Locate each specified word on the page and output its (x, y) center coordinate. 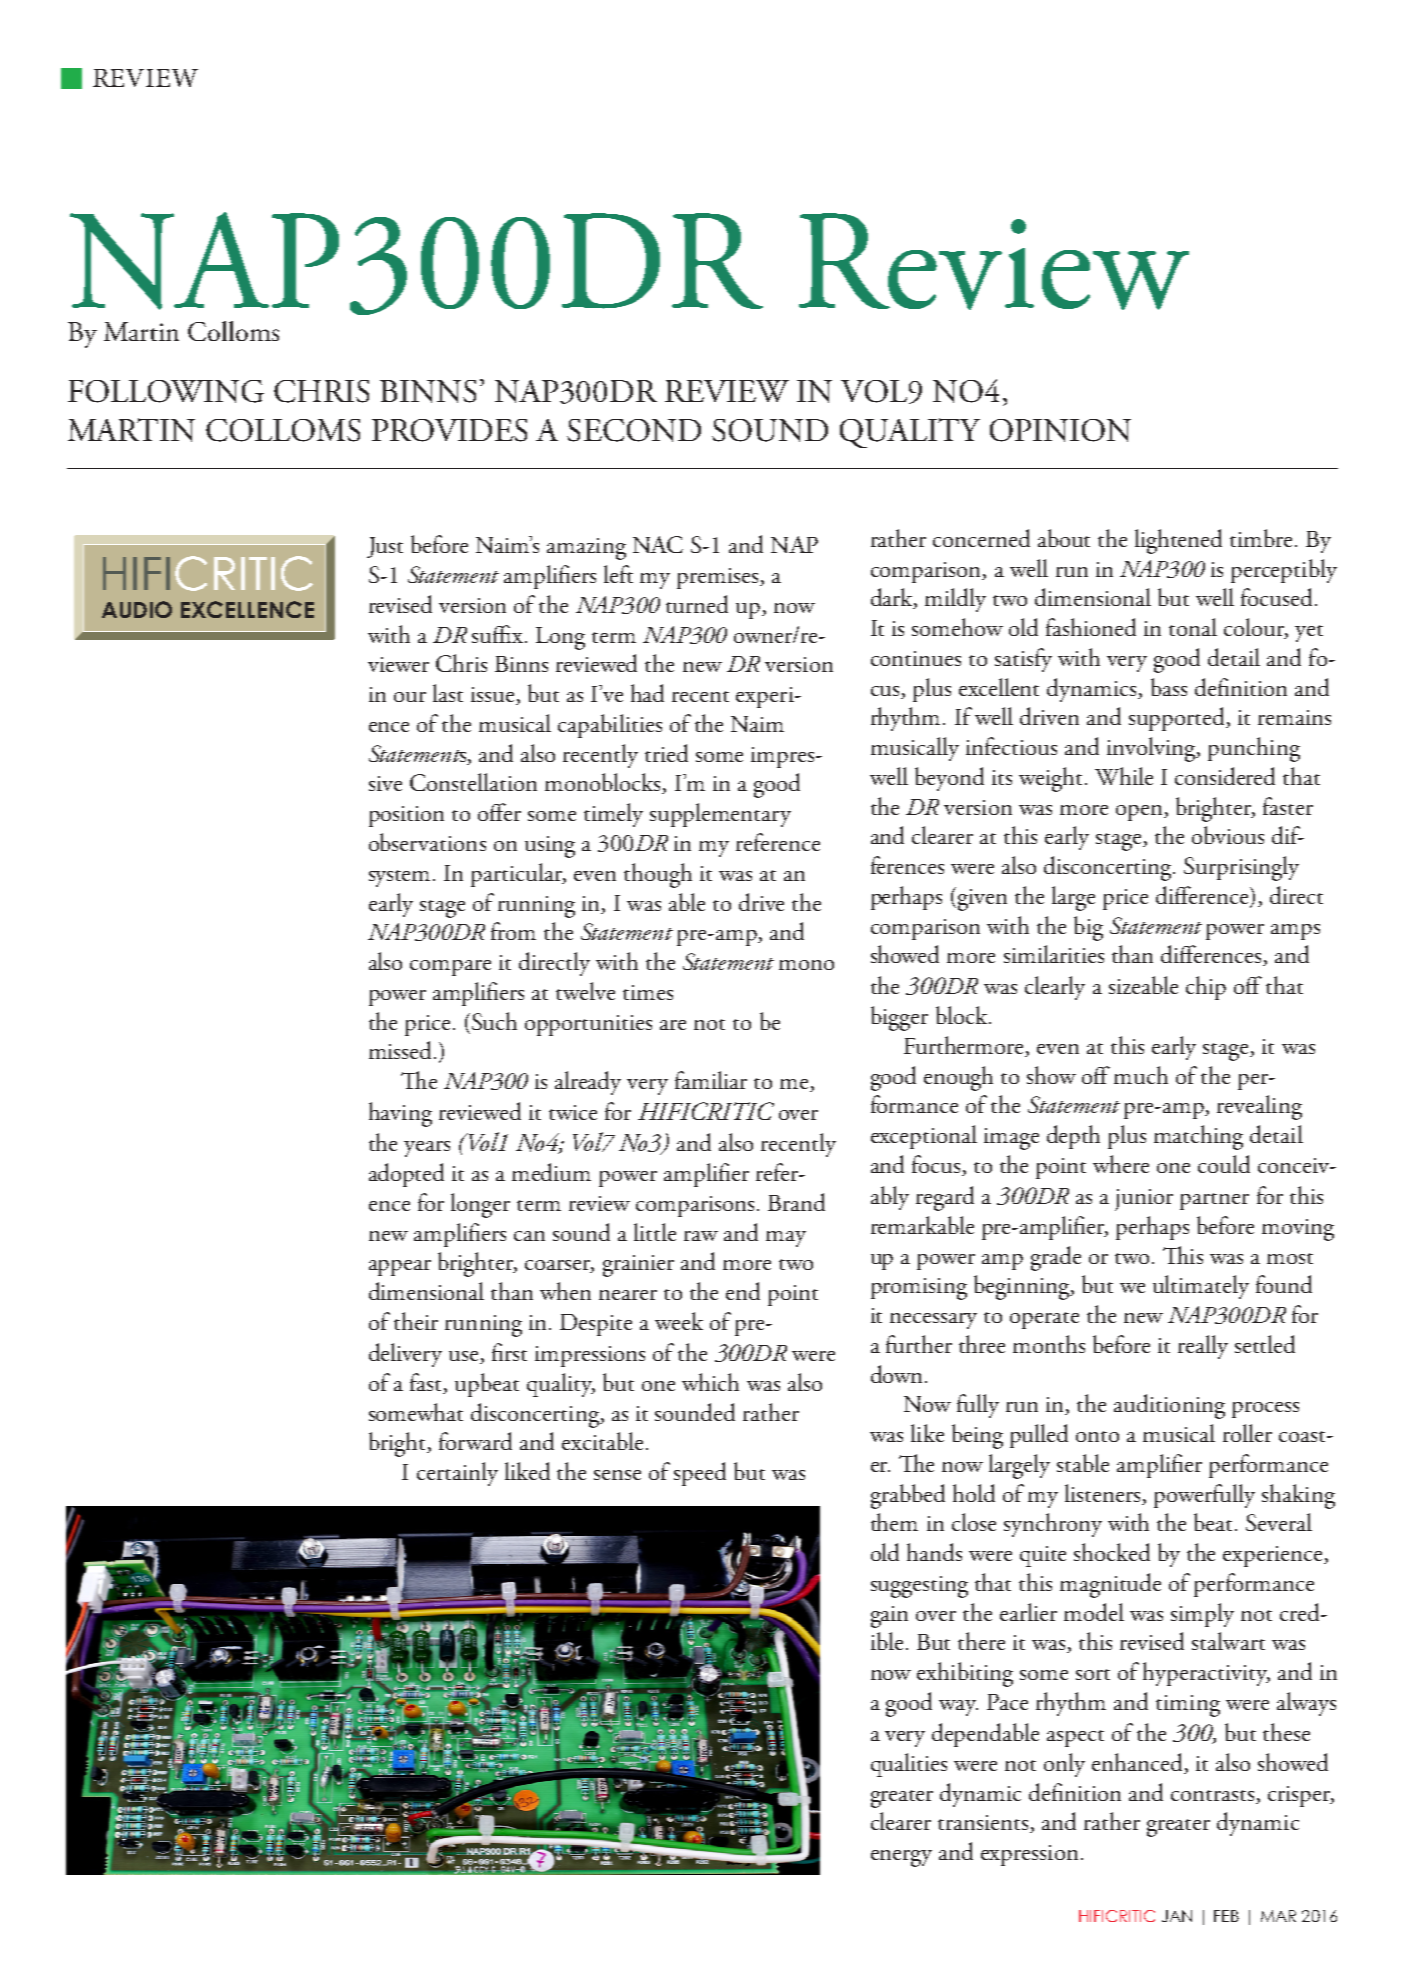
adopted (406, 1175)
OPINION (1060, 430)
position (406, 816)
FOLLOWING (166, 391)
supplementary (720, 815)
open (1140, 813)
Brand (796, 1202)
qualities (909, 1765)
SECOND (634, 430)
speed (700, 1474)
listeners (1102, 1493)
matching (1198, 1137)
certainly (457, 1474)
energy (901, 1858)
